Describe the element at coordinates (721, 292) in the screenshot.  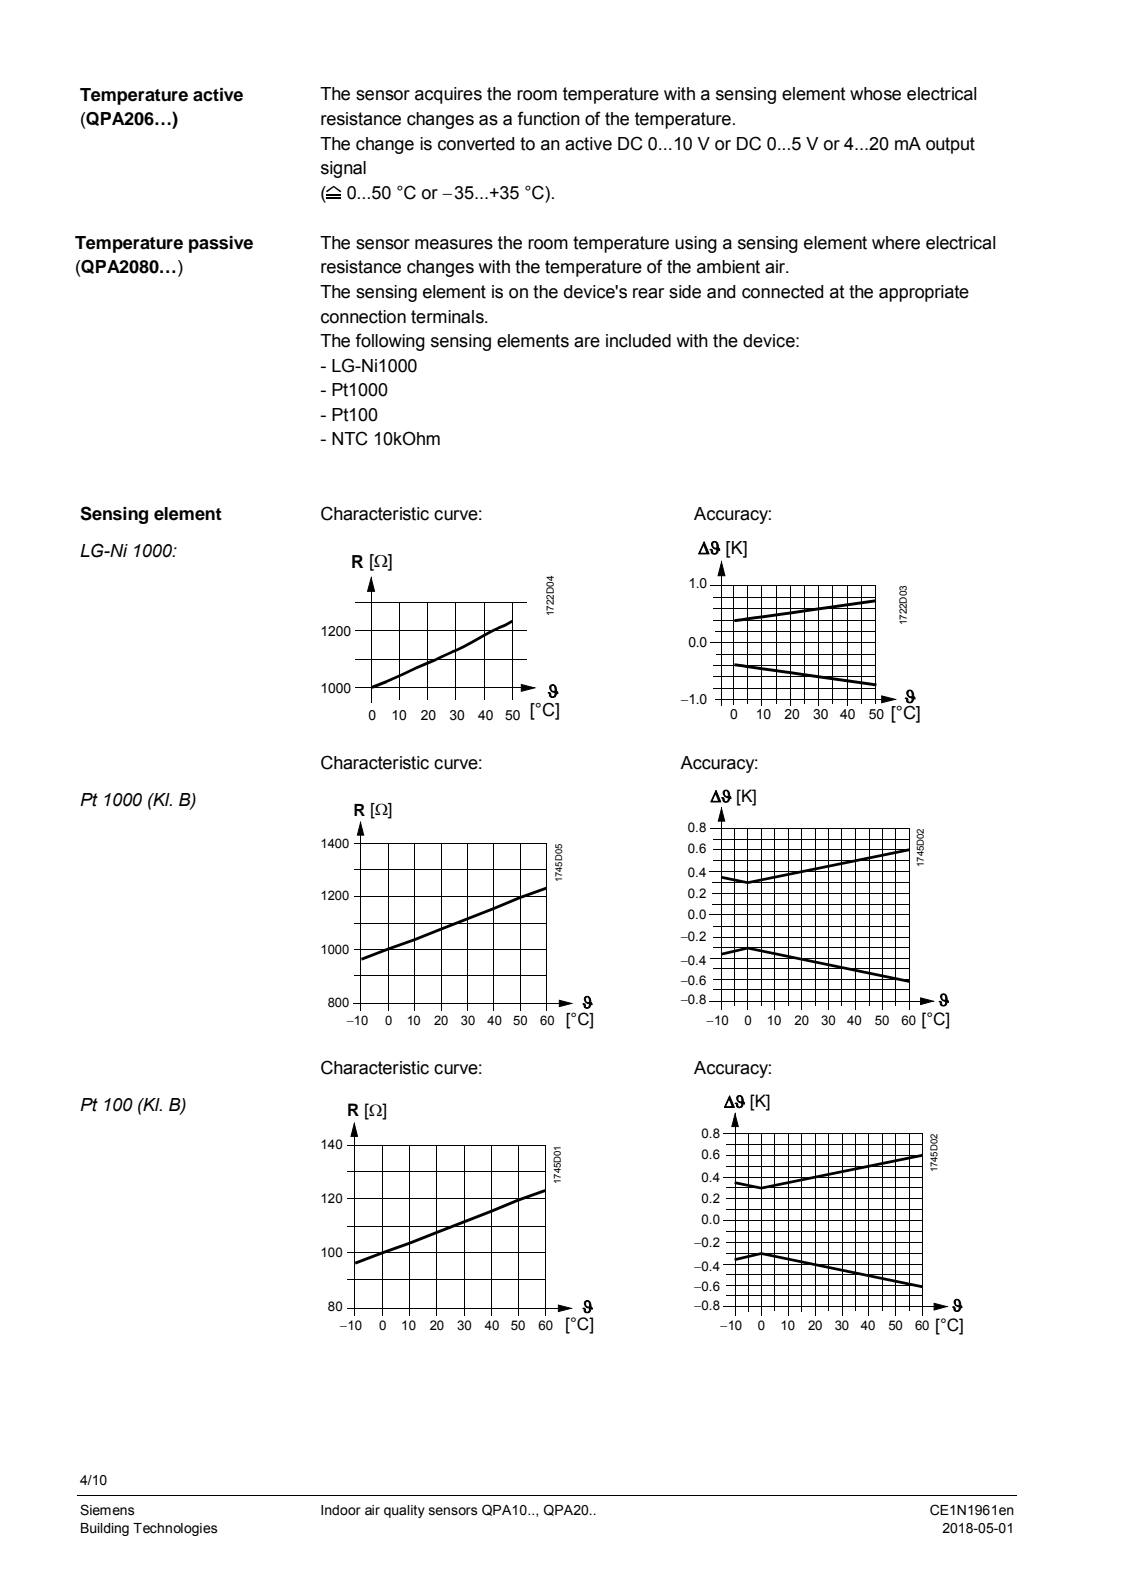
I see `and` at that location.
